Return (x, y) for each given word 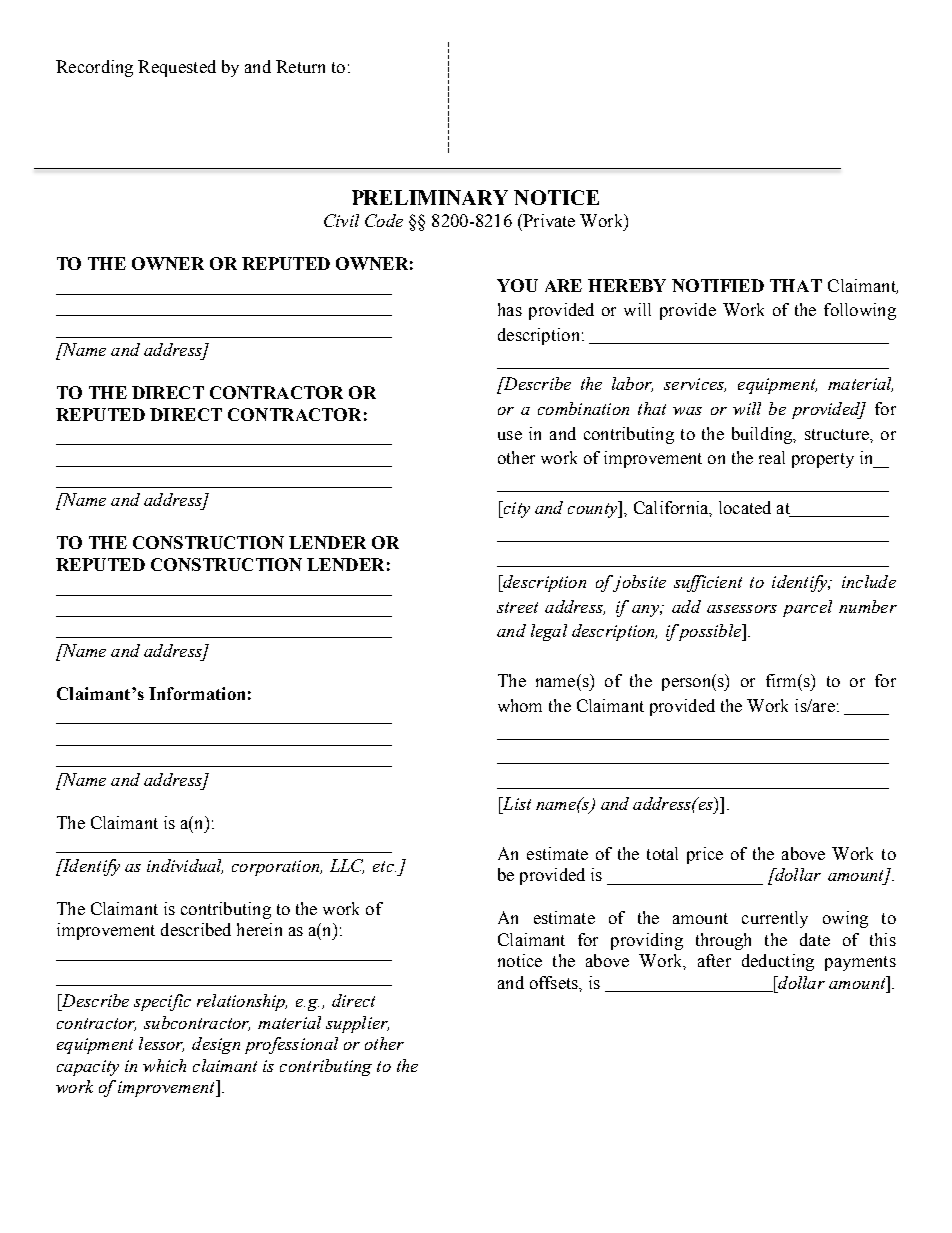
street (517, 607)
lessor (161, 1044)
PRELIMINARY (430, 197)
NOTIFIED (718, 285)
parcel (807, 608)
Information (197, 693)
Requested (177, 68)
